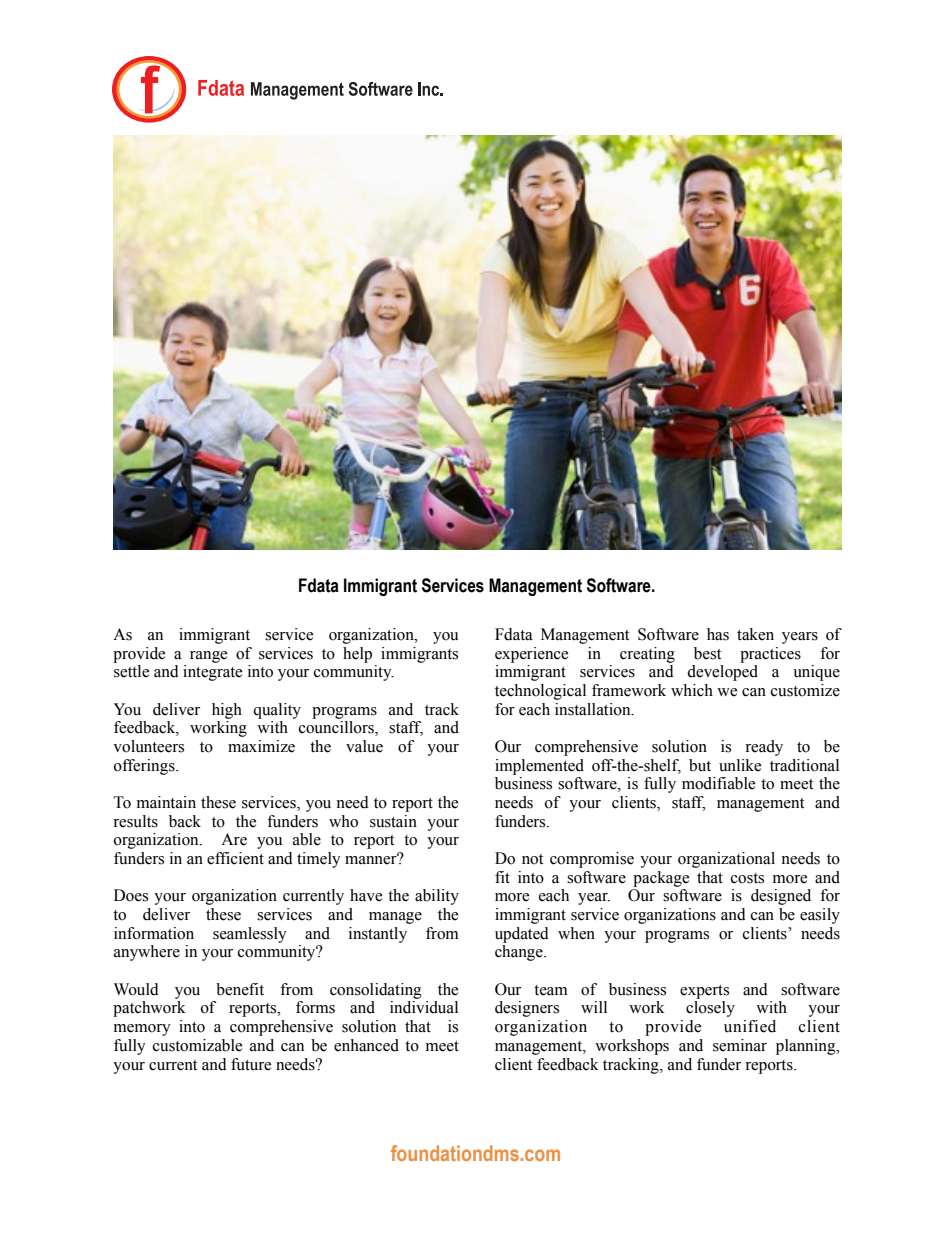  Describe the element at coordinates (250, 935) in the screenshot. I see `seamlessly` at that location.
